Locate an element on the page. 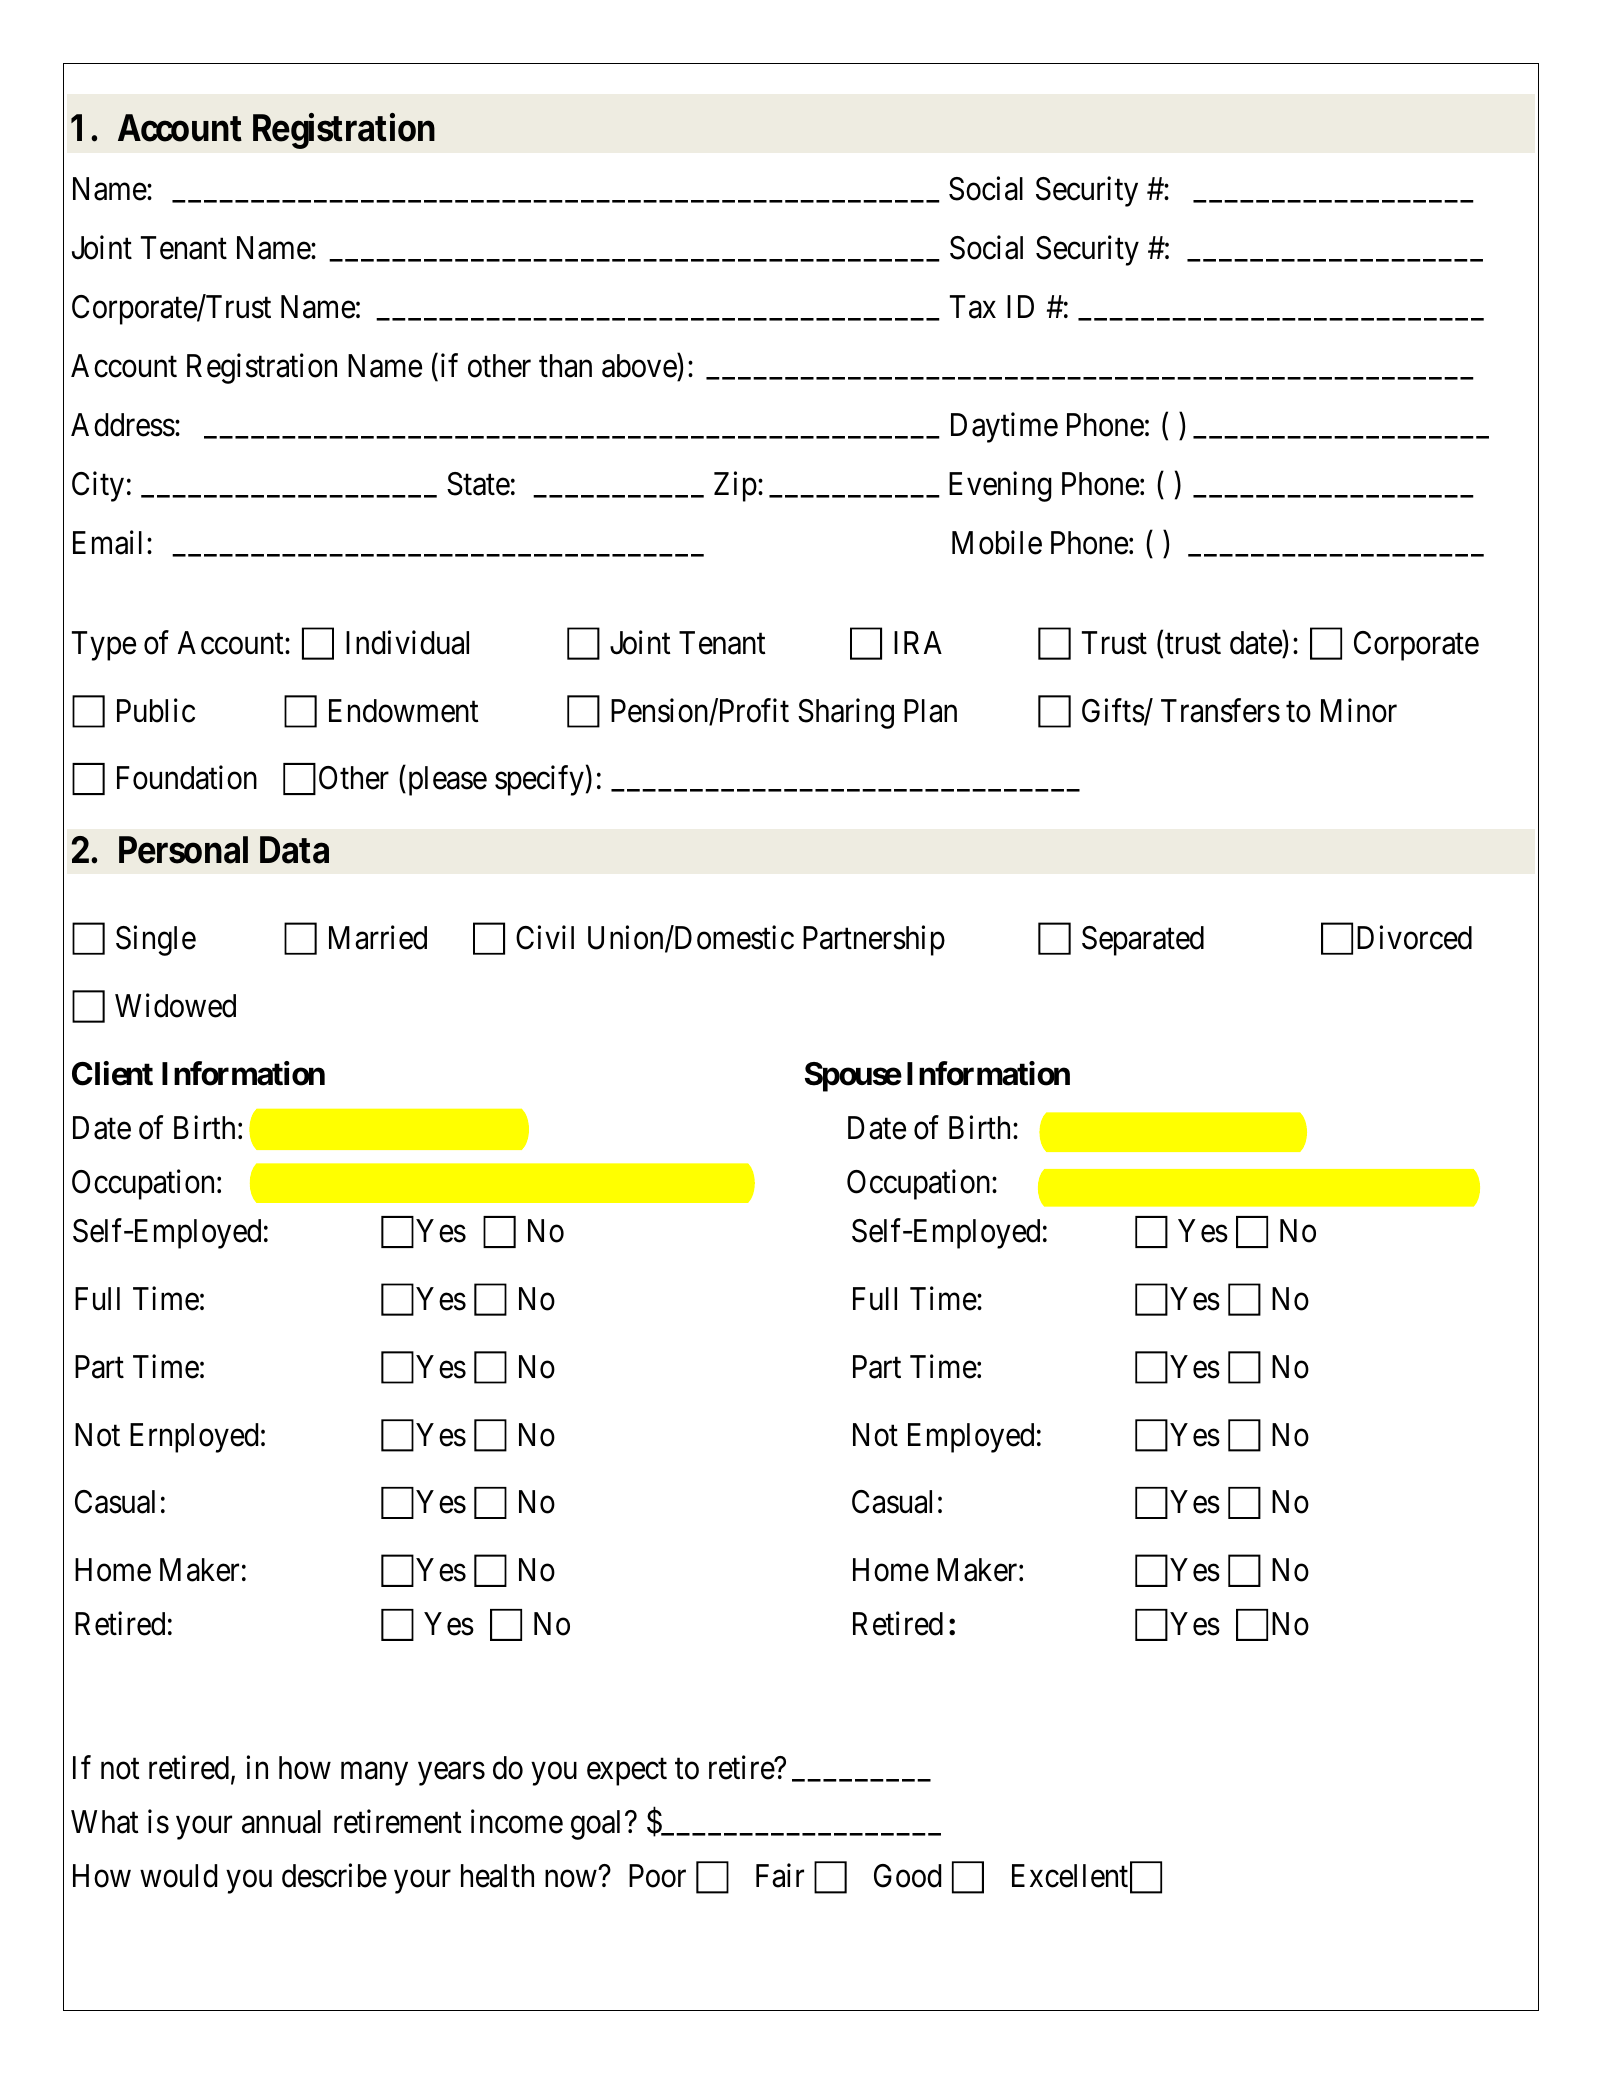 This page has width=1602, height=2074. Data is located at coordinates (294, 850).
